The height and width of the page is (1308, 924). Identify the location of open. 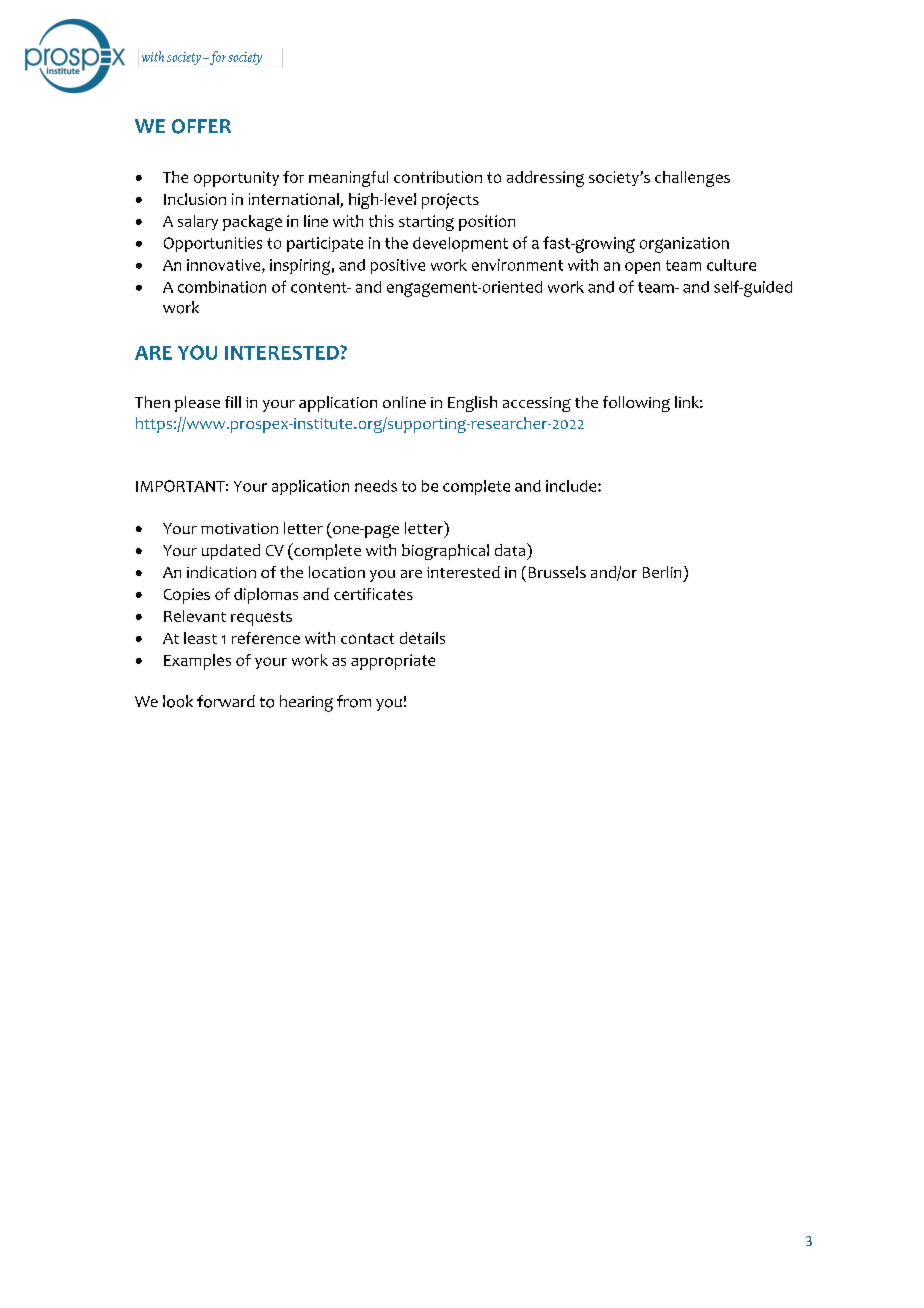
(642, 268).
